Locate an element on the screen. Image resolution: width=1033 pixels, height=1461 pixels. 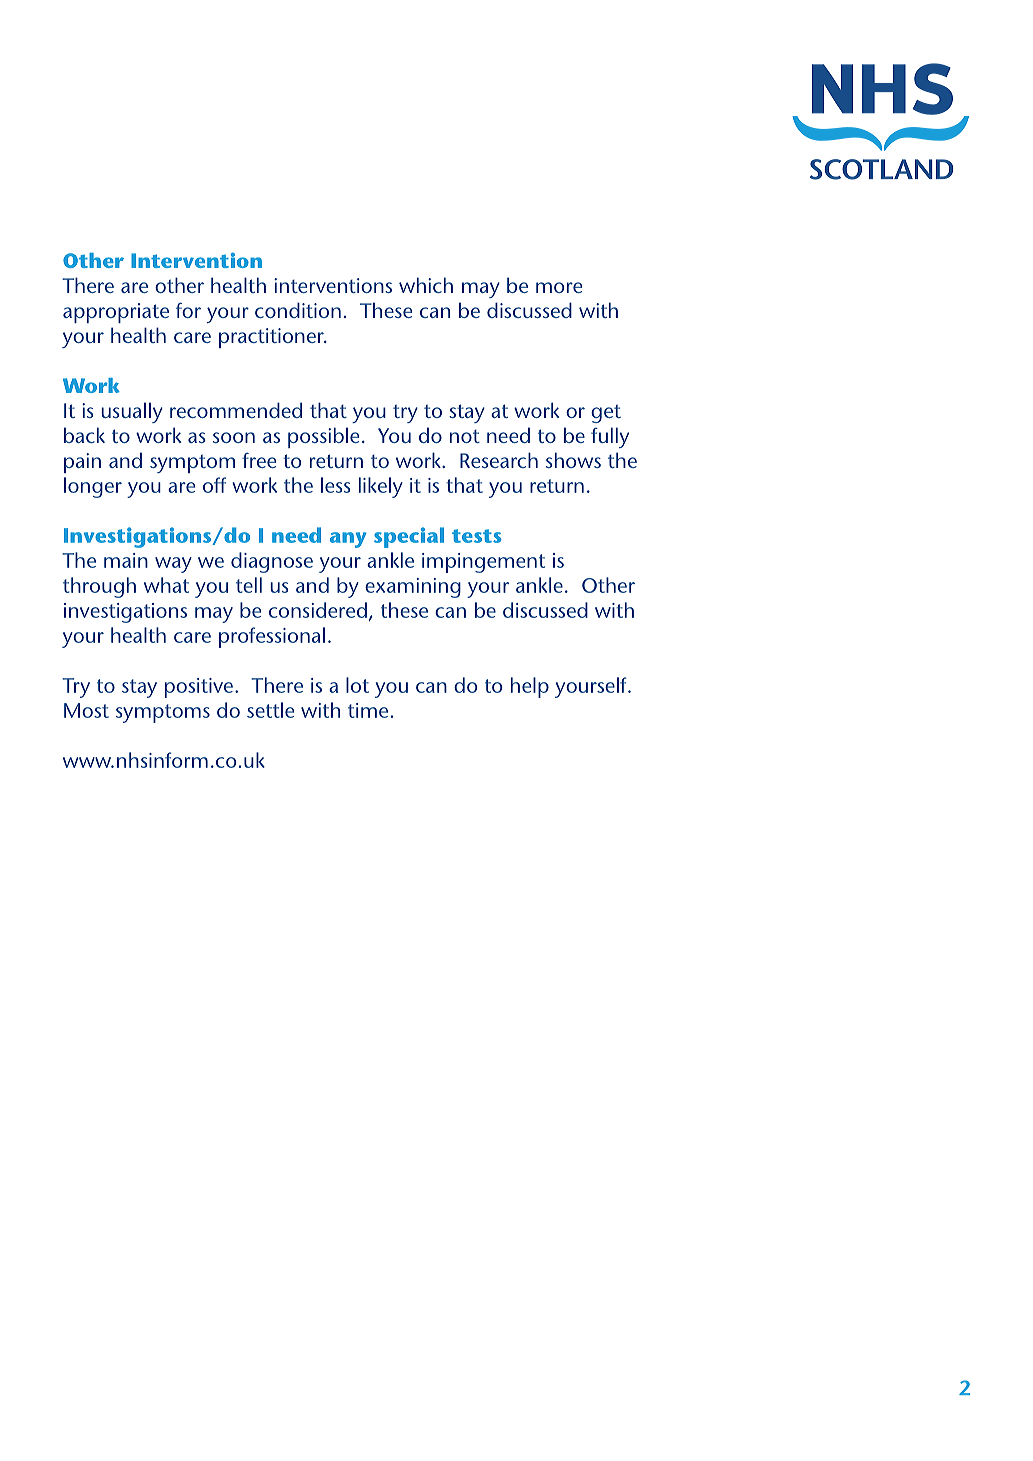
main is located at coordinates (126, 560).
